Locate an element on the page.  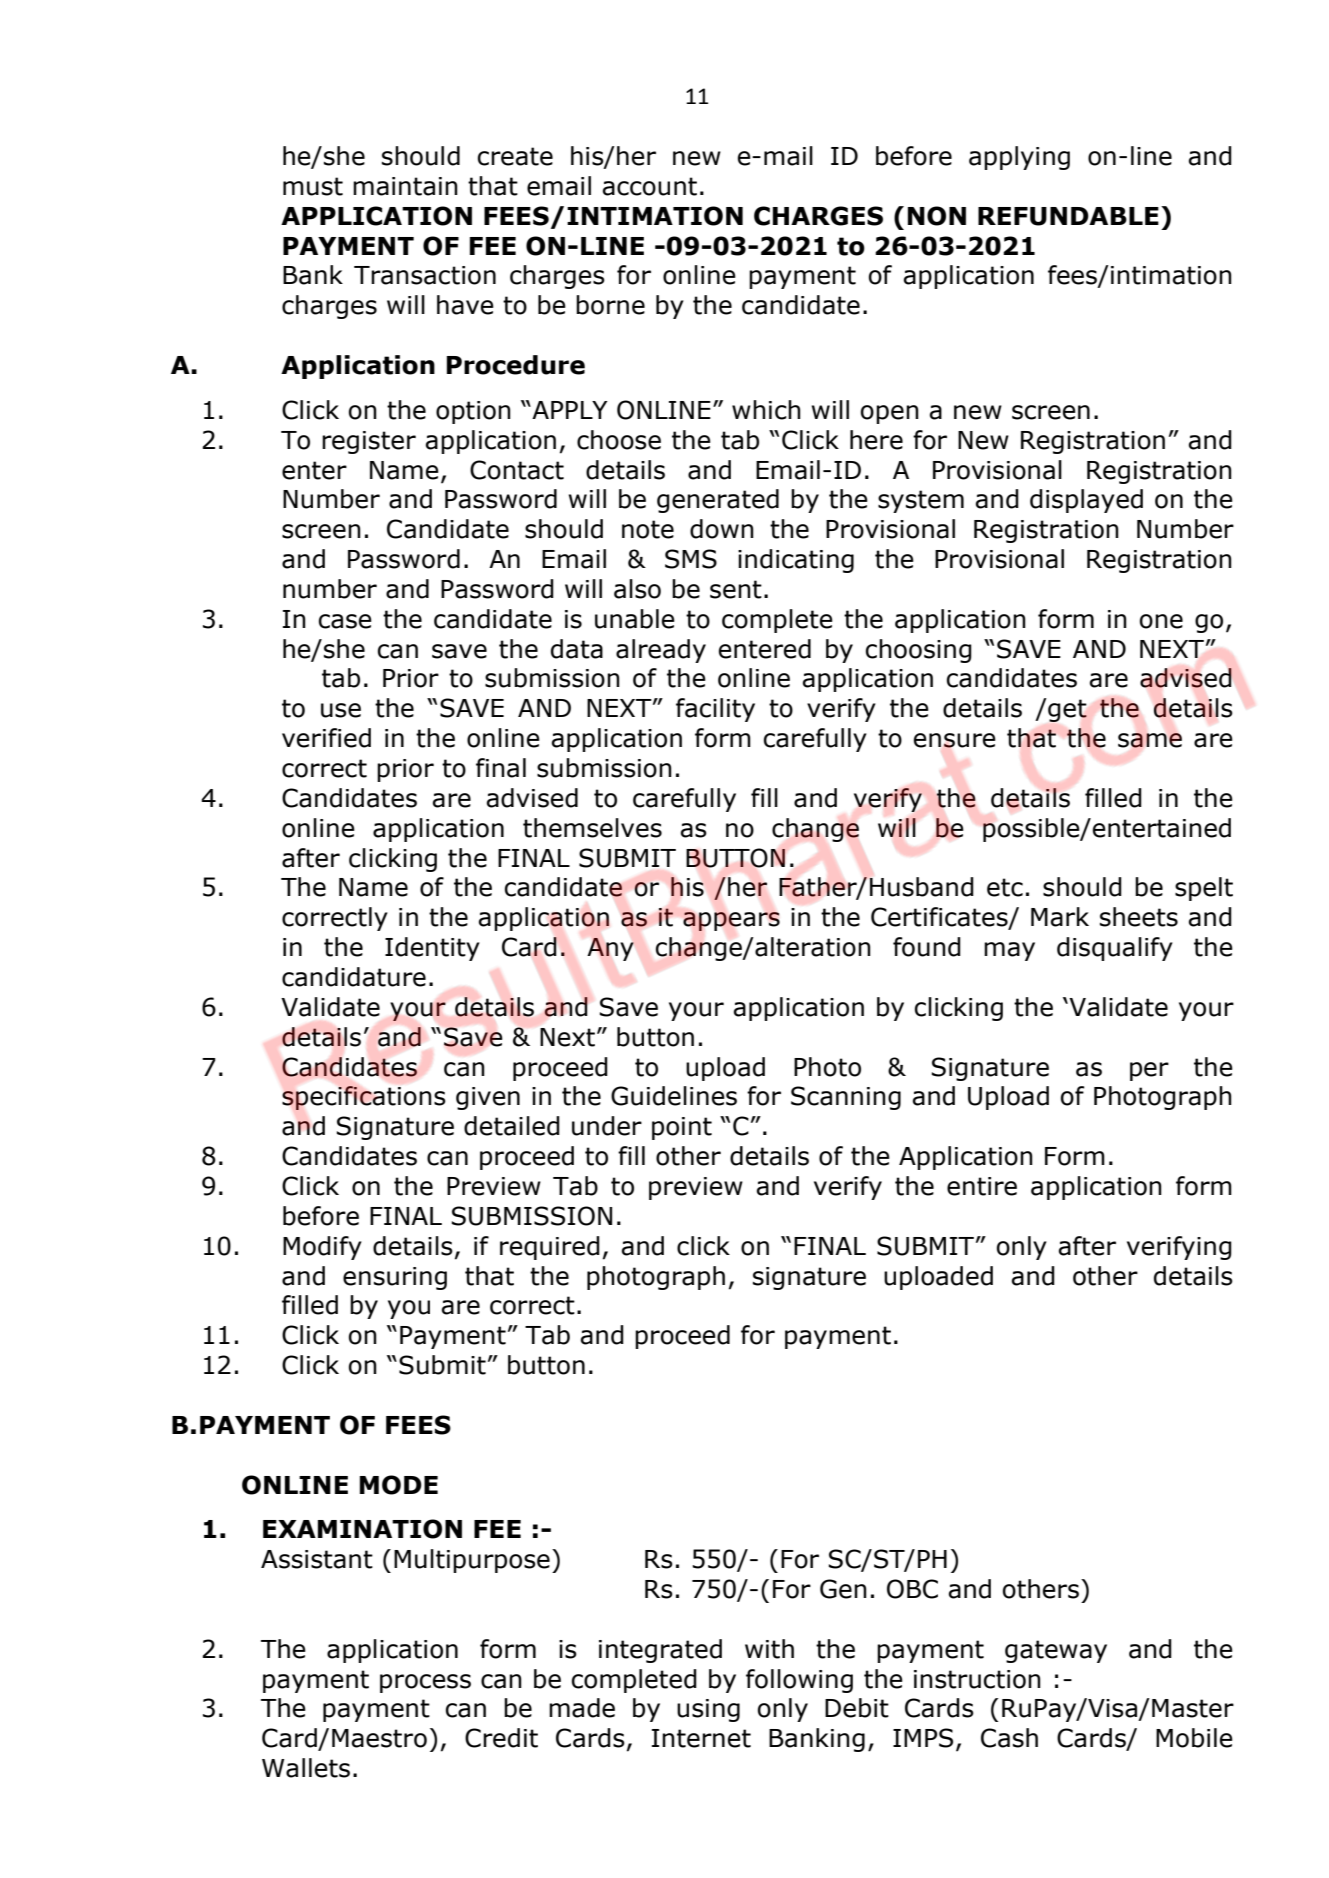
REFUNDABLE is located at coordinates (1068, 216).
